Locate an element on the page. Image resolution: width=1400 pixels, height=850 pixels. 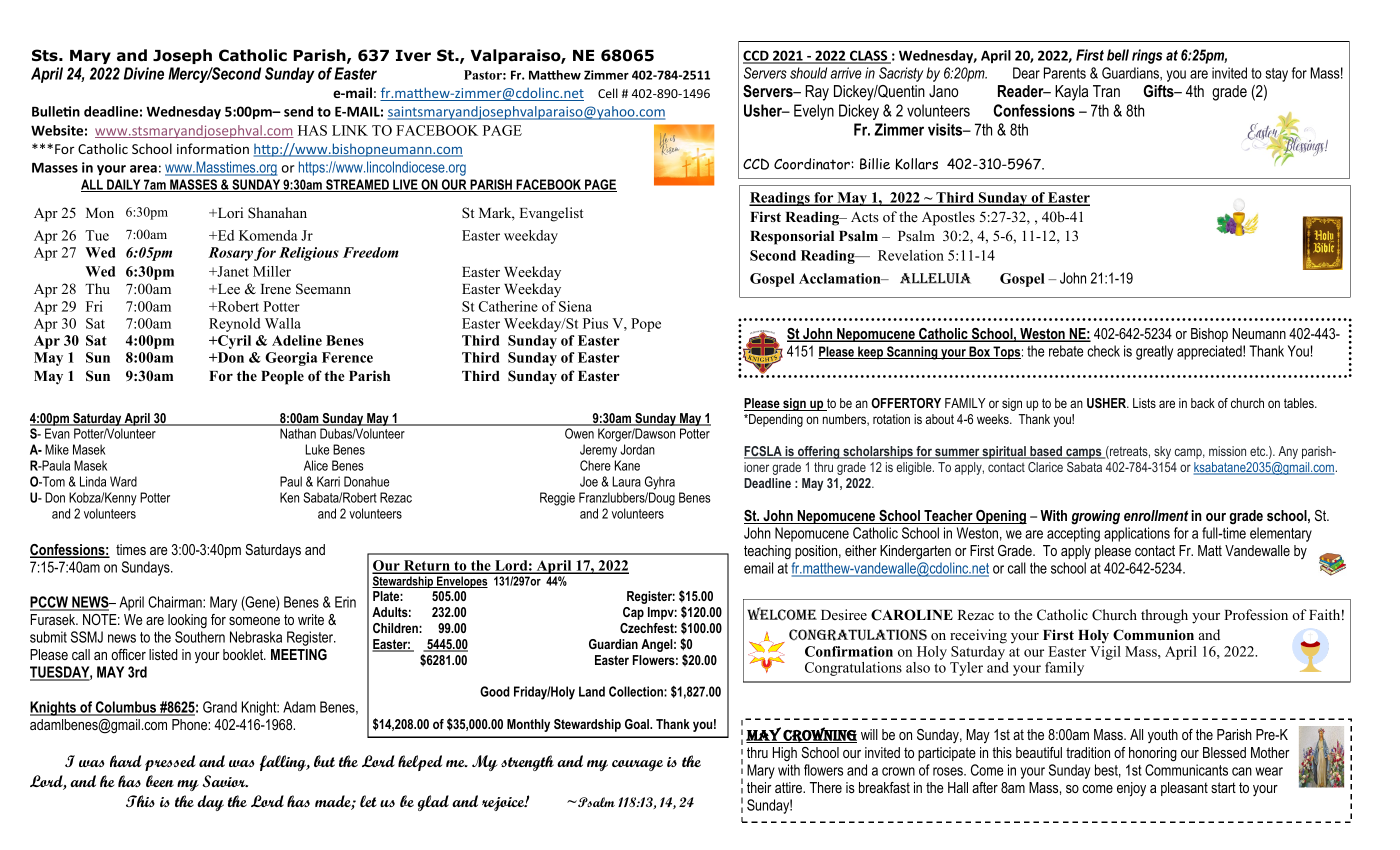
Savior is located at coordinates (225, 781).
